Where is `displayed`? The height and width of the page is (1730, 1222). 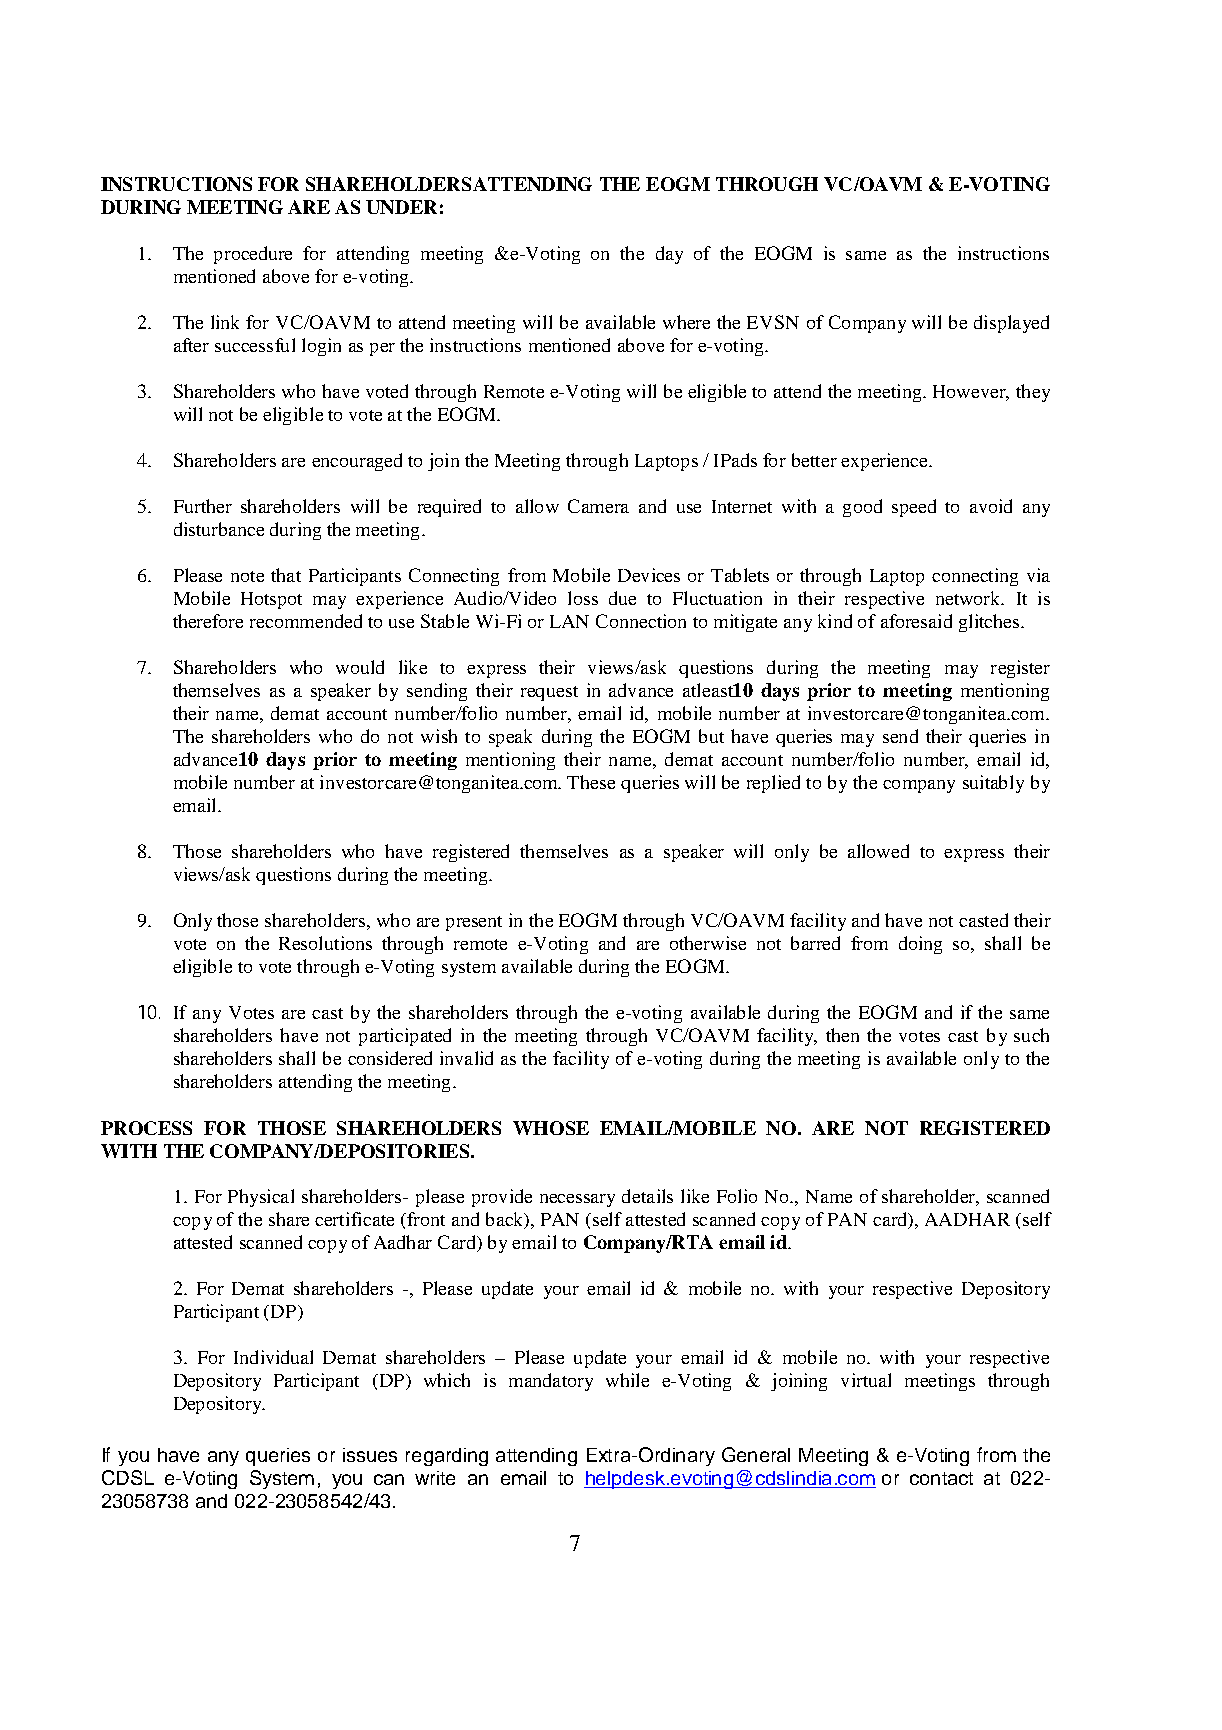 displayed is located at coordinates (1011, 324).
